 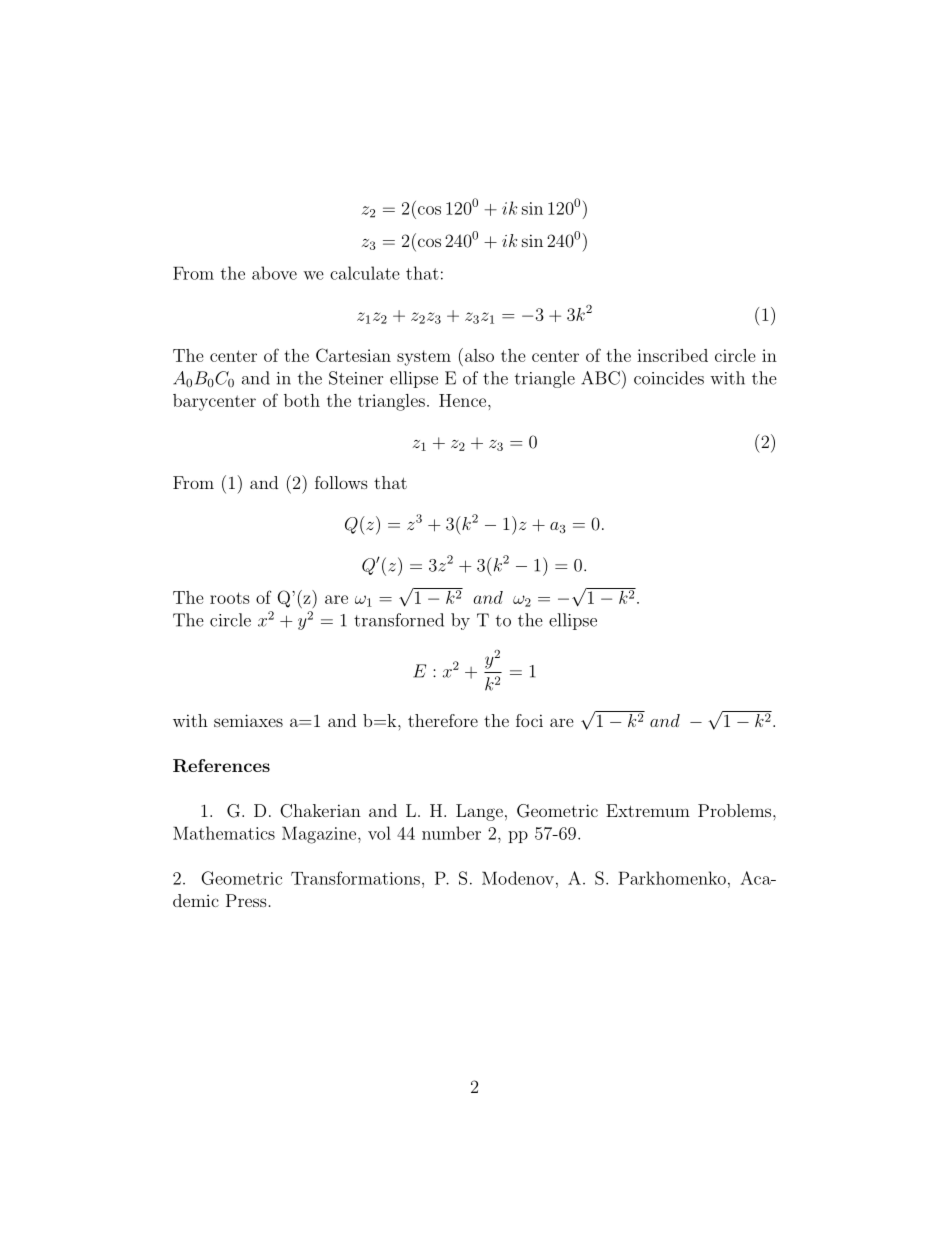 What do you see at coordinates (648, 810) in the image?
I see `Extremum` at bounding box center [648, 810].
